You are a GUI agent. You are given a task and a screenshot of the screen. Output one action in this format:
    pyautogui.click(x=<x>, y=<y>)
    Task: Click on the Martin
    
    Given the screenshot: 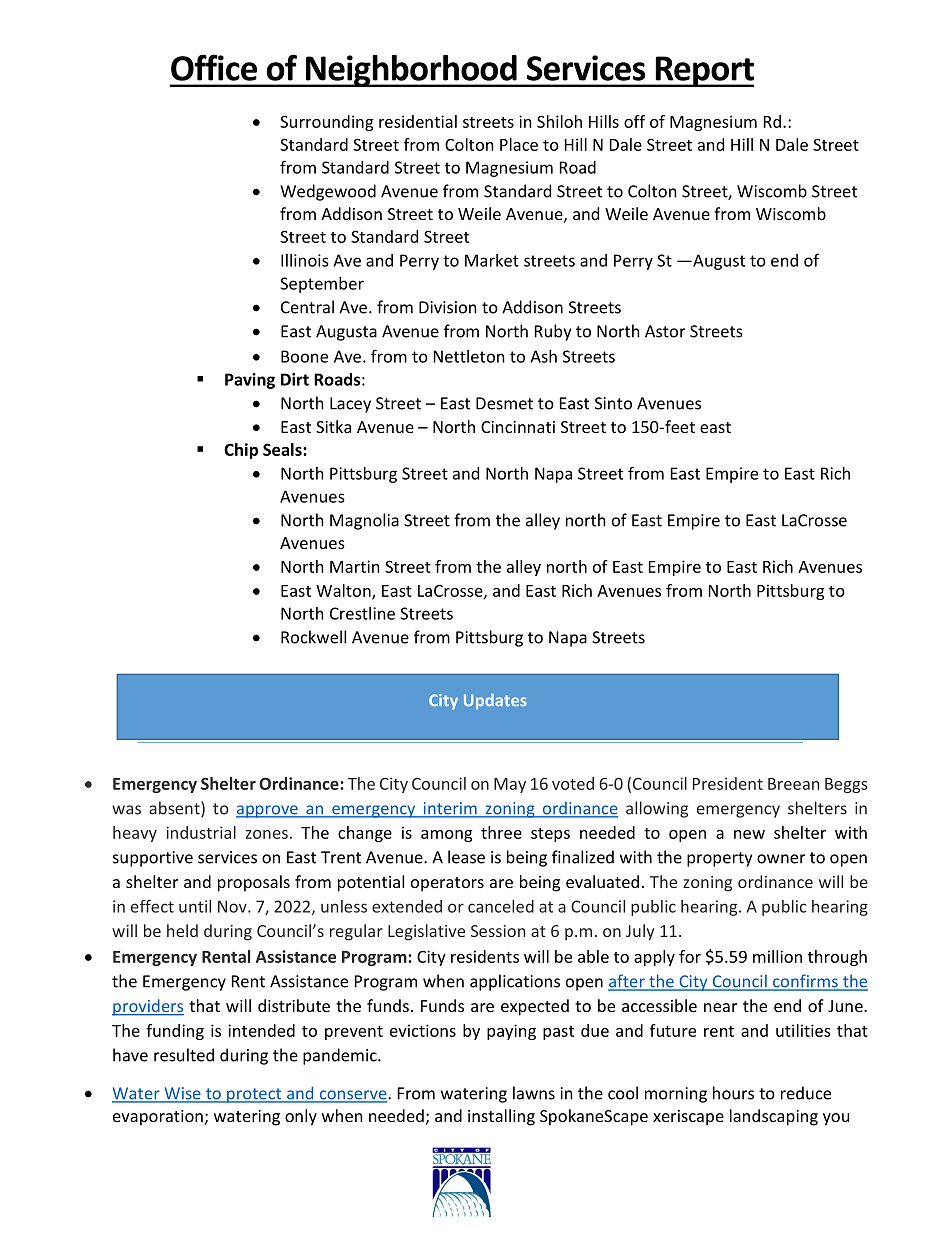 What is the action you would take?
    pyautogui.click(x=355, y=566)
